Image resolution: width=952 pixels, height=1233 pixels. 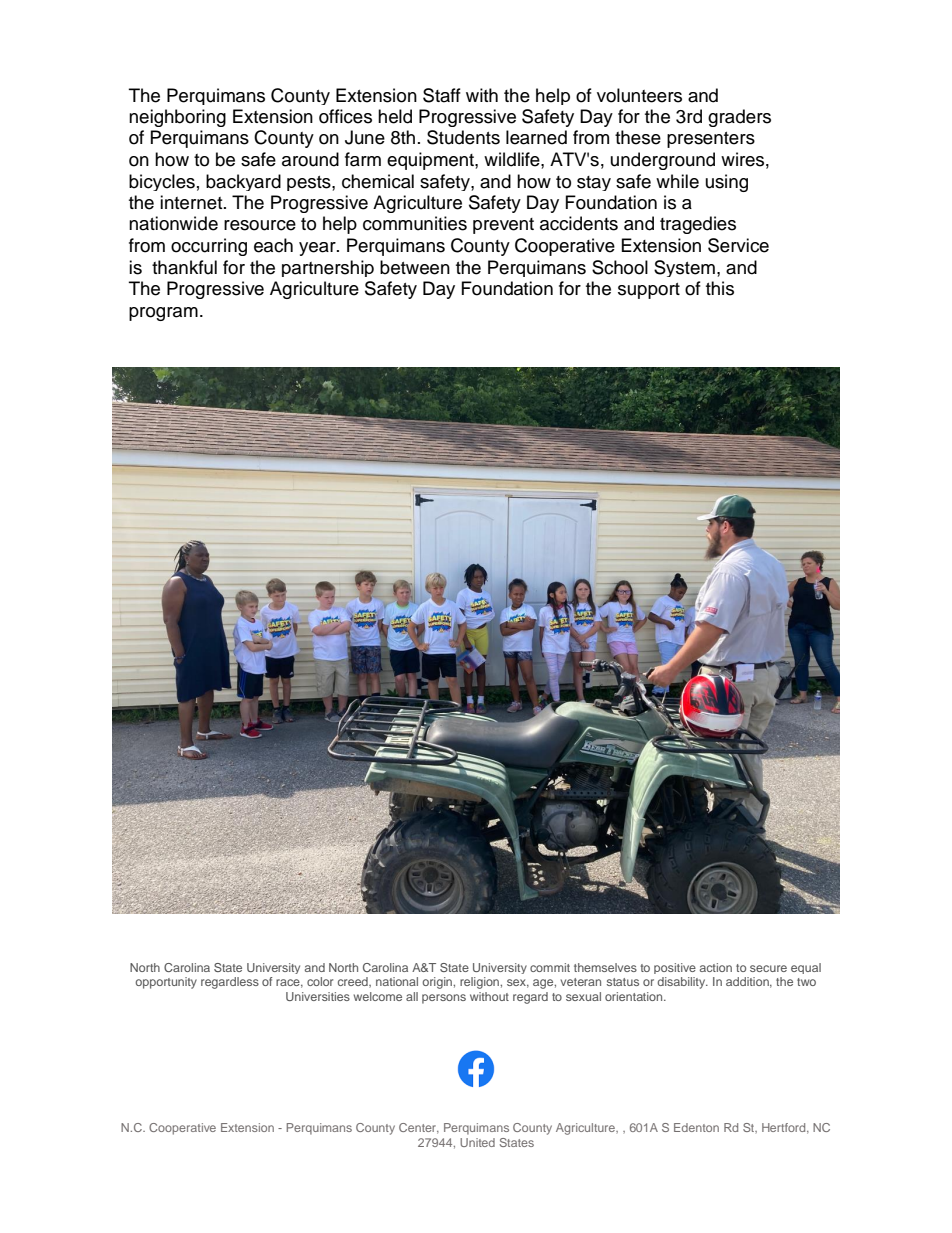 I want to click on this, so click(x=720, y=288).
